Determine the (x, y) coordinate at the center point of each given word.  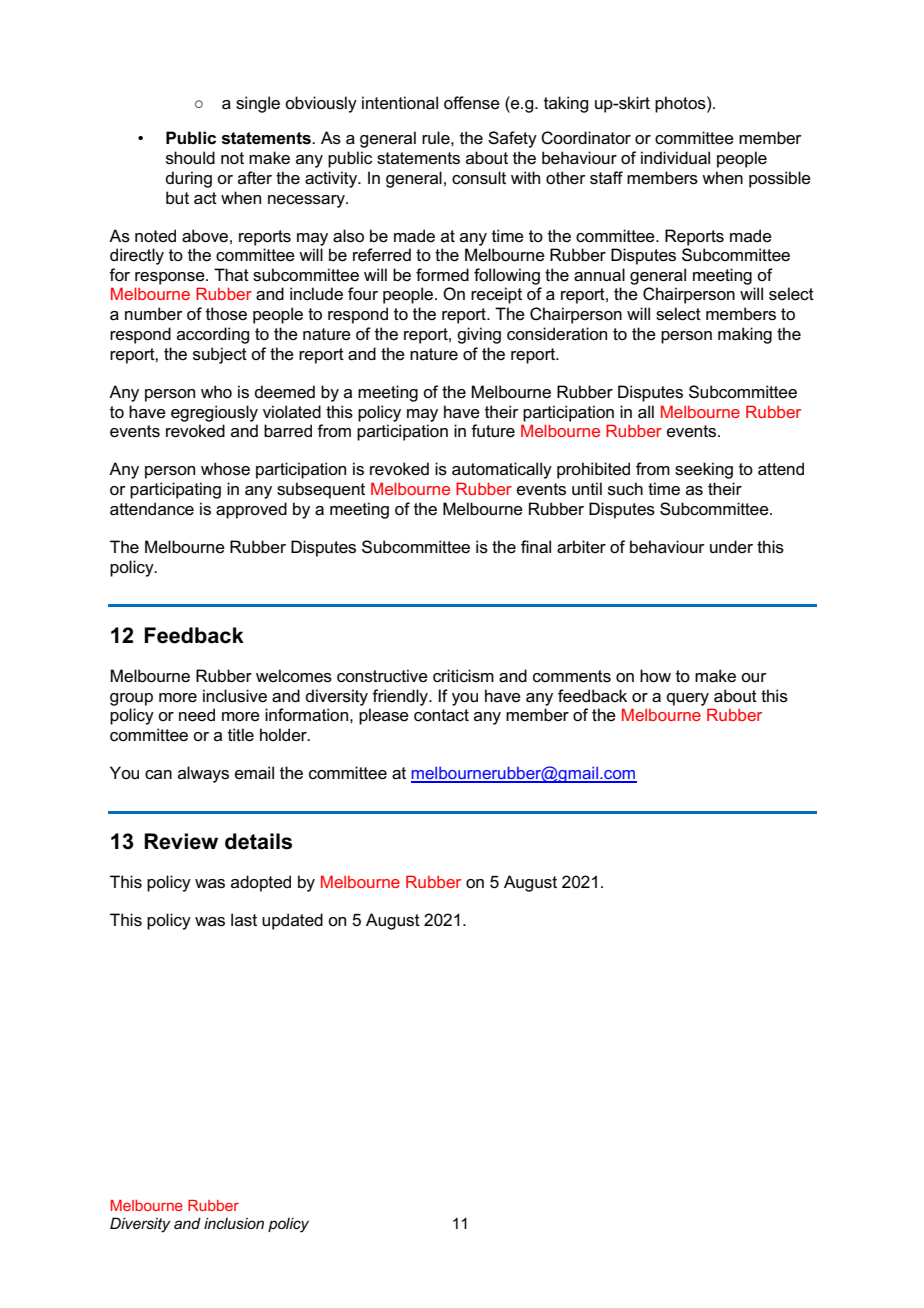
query (688, 699)
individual (675, 158)
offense (472, 103)
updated (292, 921)
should (190, 158)
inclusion (234, 1223)
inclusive (235, 696)
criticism (463, 676)
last (244, 920)
